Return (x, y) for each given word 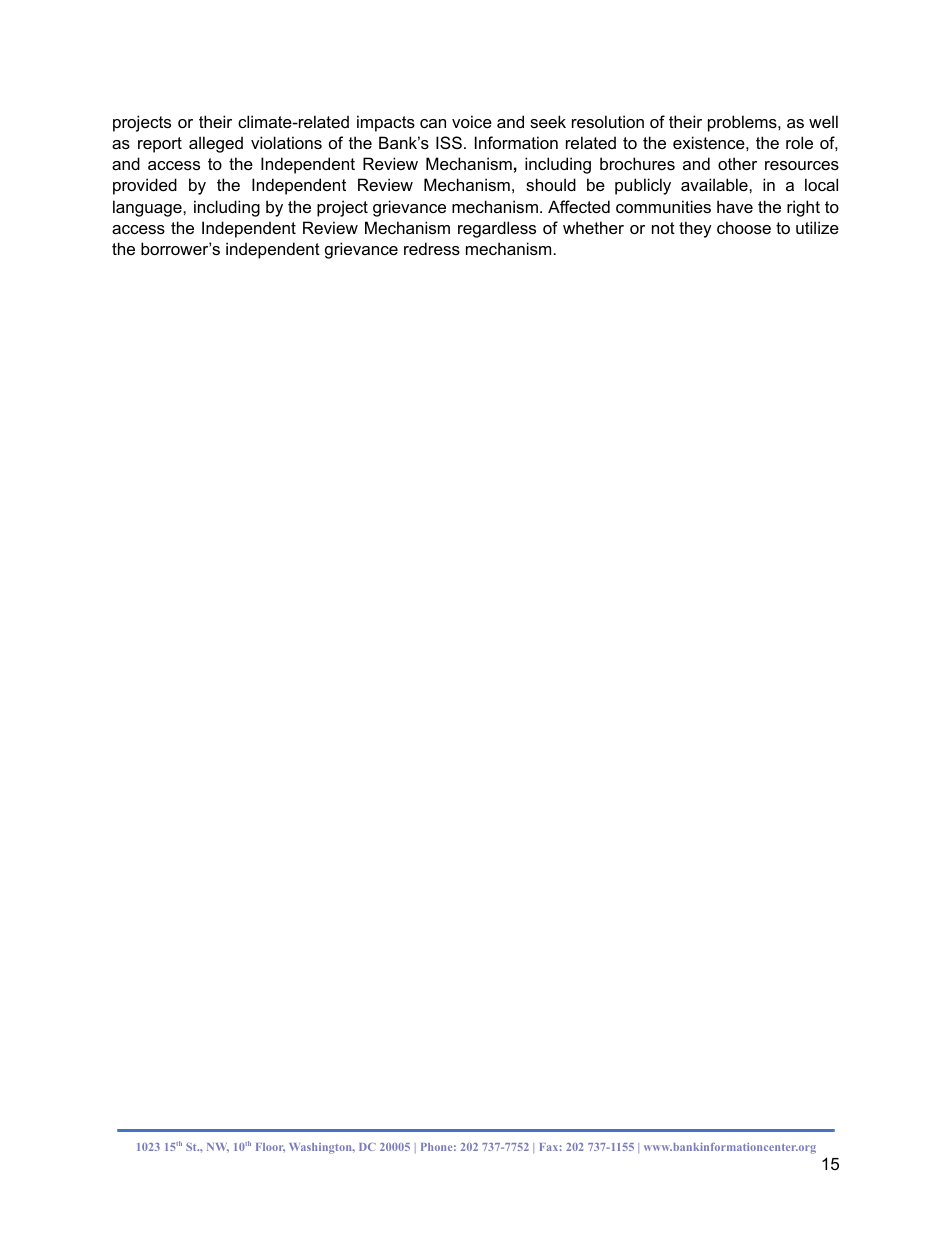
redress (432, 248)
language (148, 208)
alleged (216, 144)
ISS (449, 142)
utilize (817, 227)
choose (744, 227)
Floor (270, 1147)
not (663, 228)
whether (593, 227)
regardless (497, 229)
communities (663, 206)
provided (145, 186)
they (695, 229)
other (737, 163)
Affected (579, 206)
